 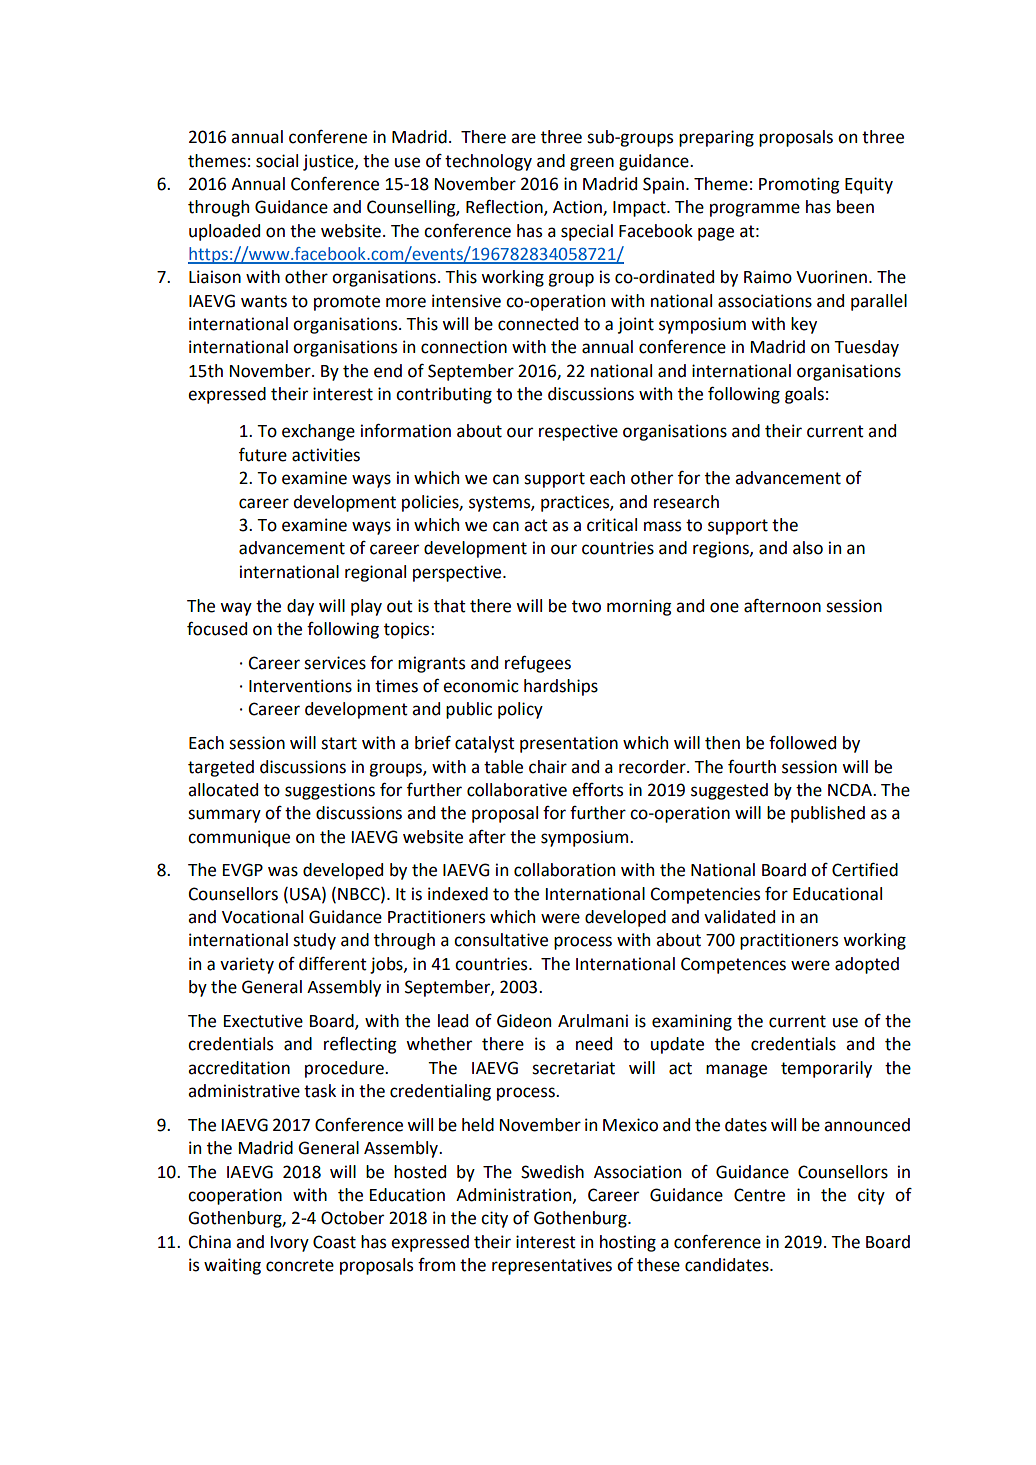 What do you see at coordinates (263, 455) in the document?
I see `future` at bounding box center [263, 455].
